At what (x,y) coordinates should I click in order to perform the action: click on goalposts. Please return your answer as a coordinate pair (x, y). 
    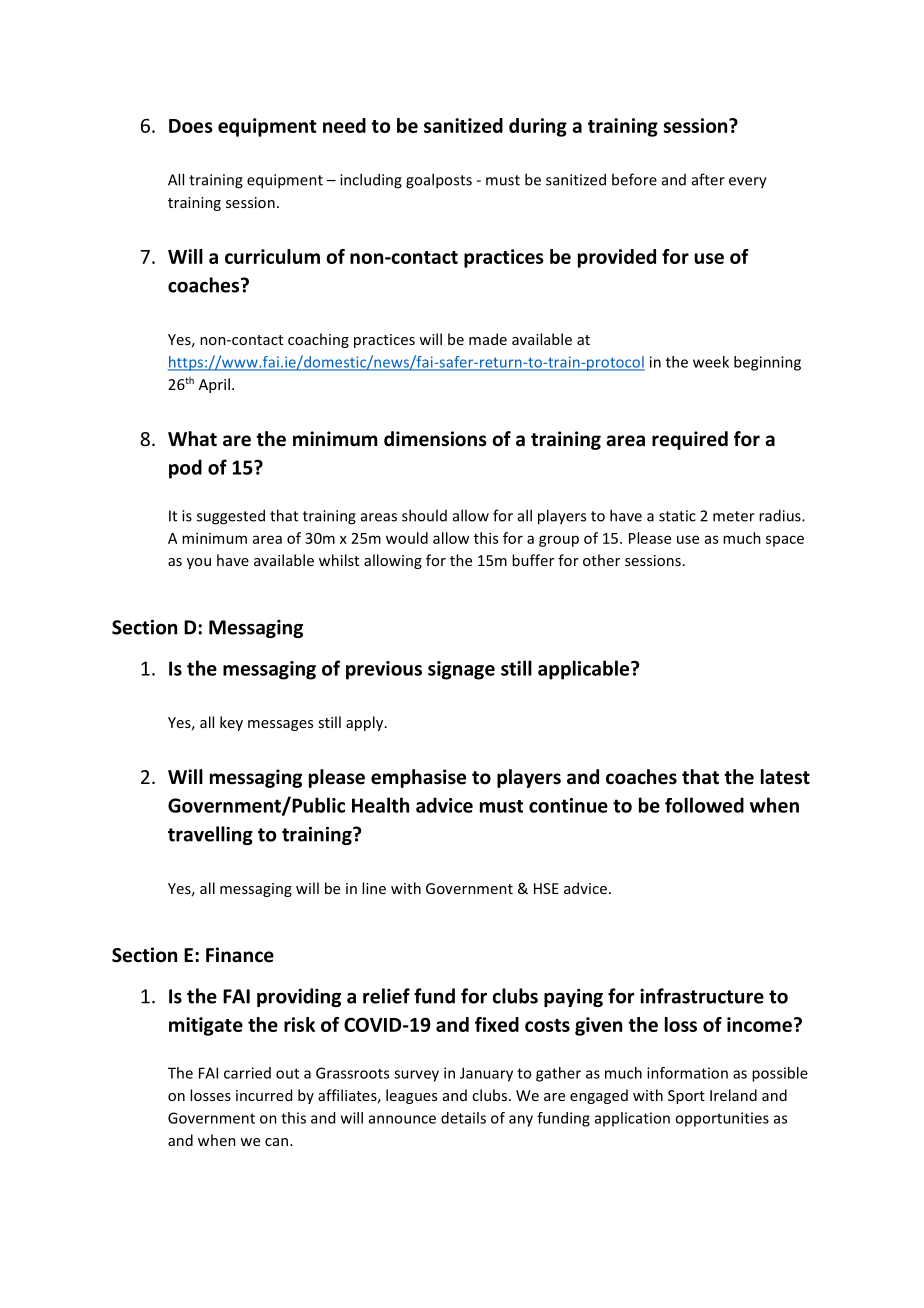
    Looking at the image, I should click on (439, 181).
